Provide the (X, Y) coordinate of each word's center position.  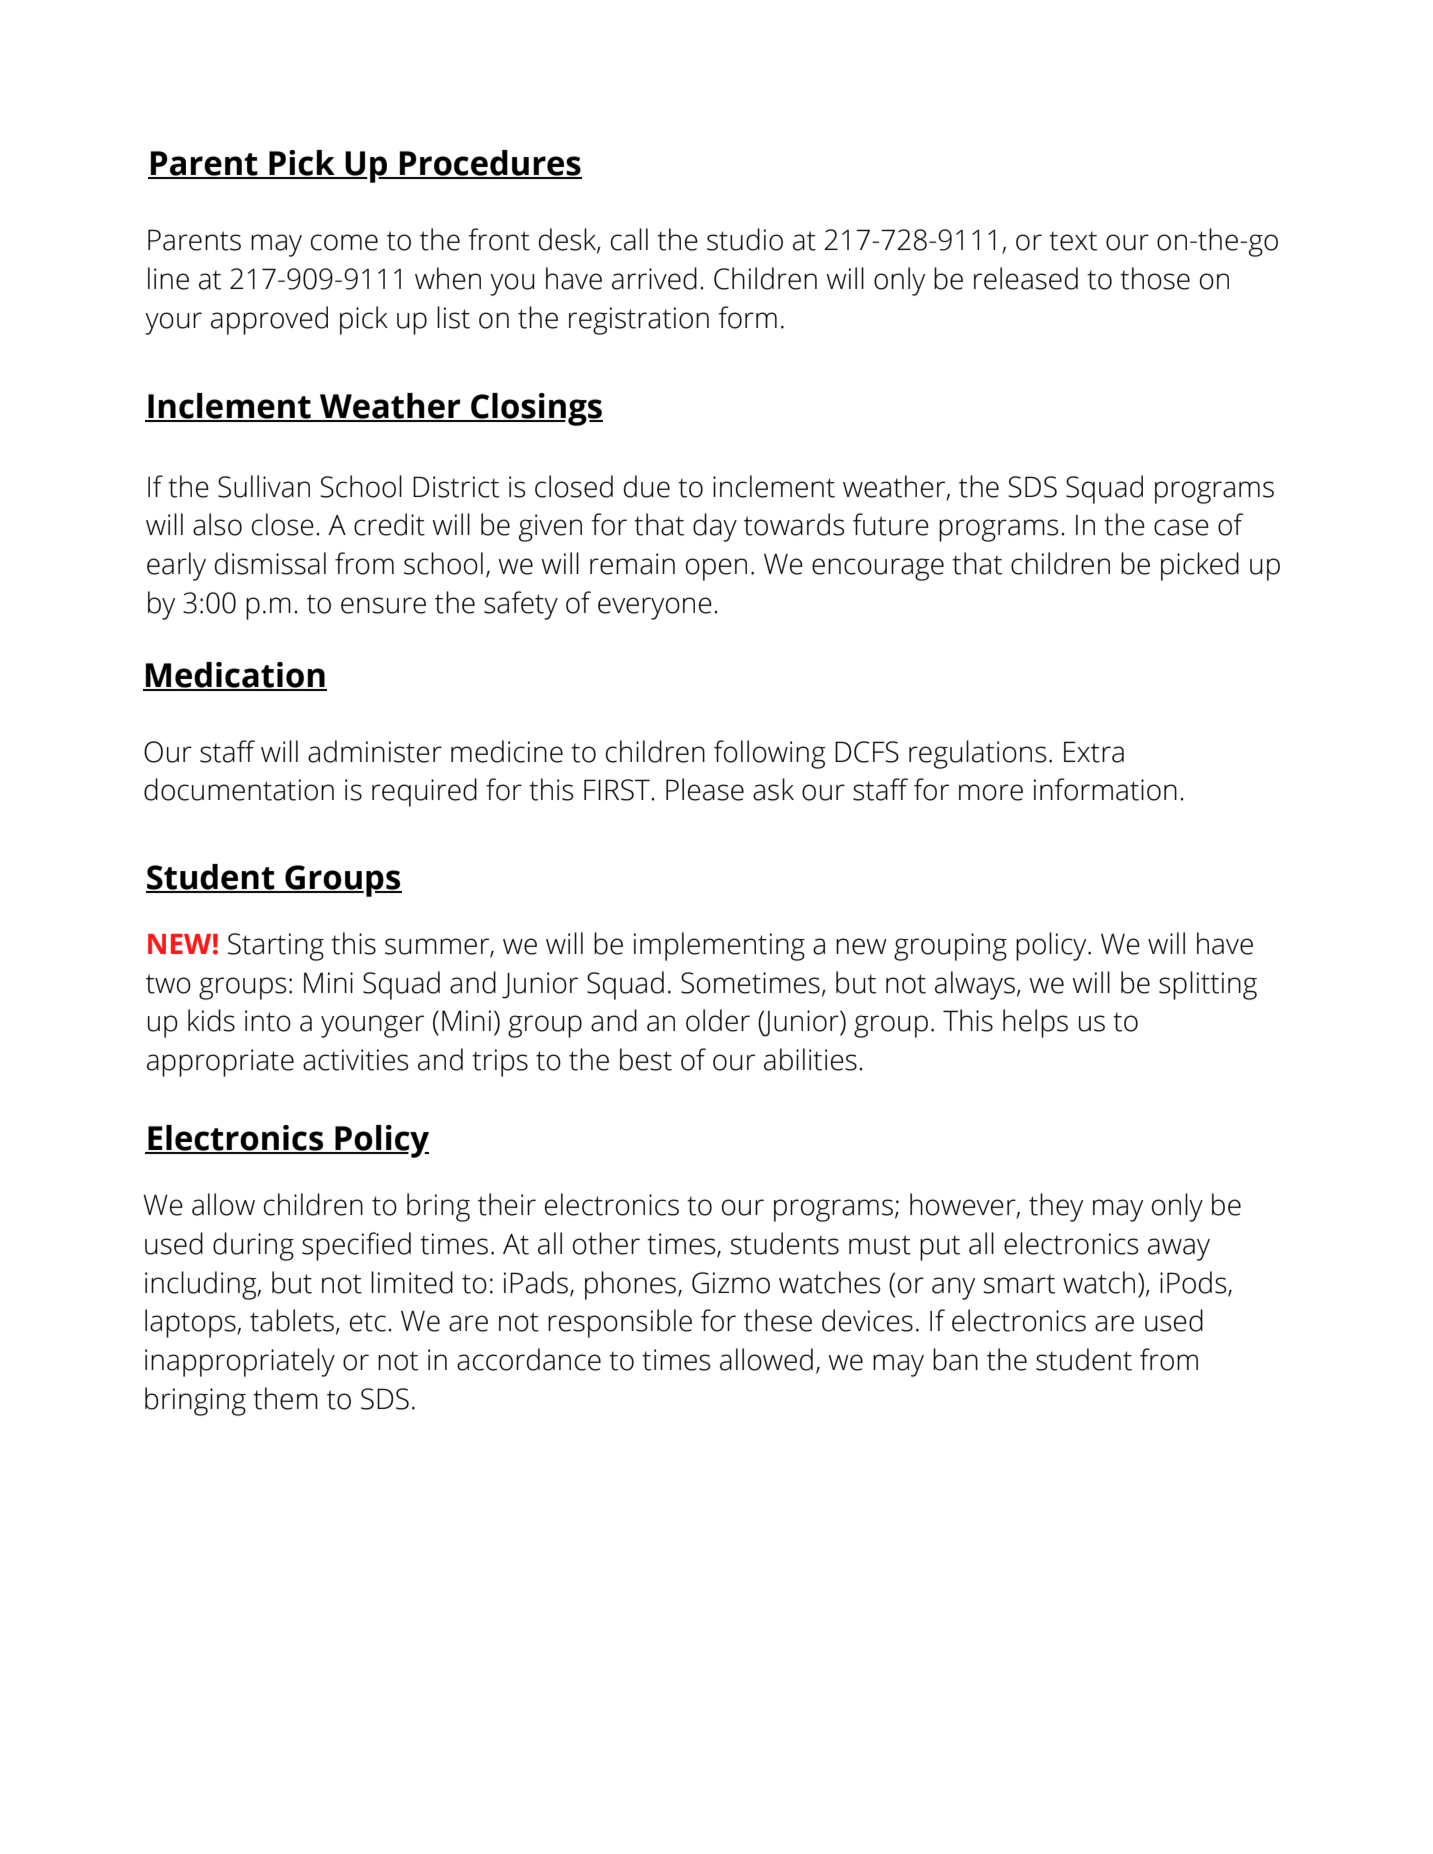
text (1073, 241)
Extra (1094, 752)
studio (745, 239)
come (344, 242)
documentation (239, 789)
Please (705, 789)
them (285, 1398)
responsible (620, 1323)
